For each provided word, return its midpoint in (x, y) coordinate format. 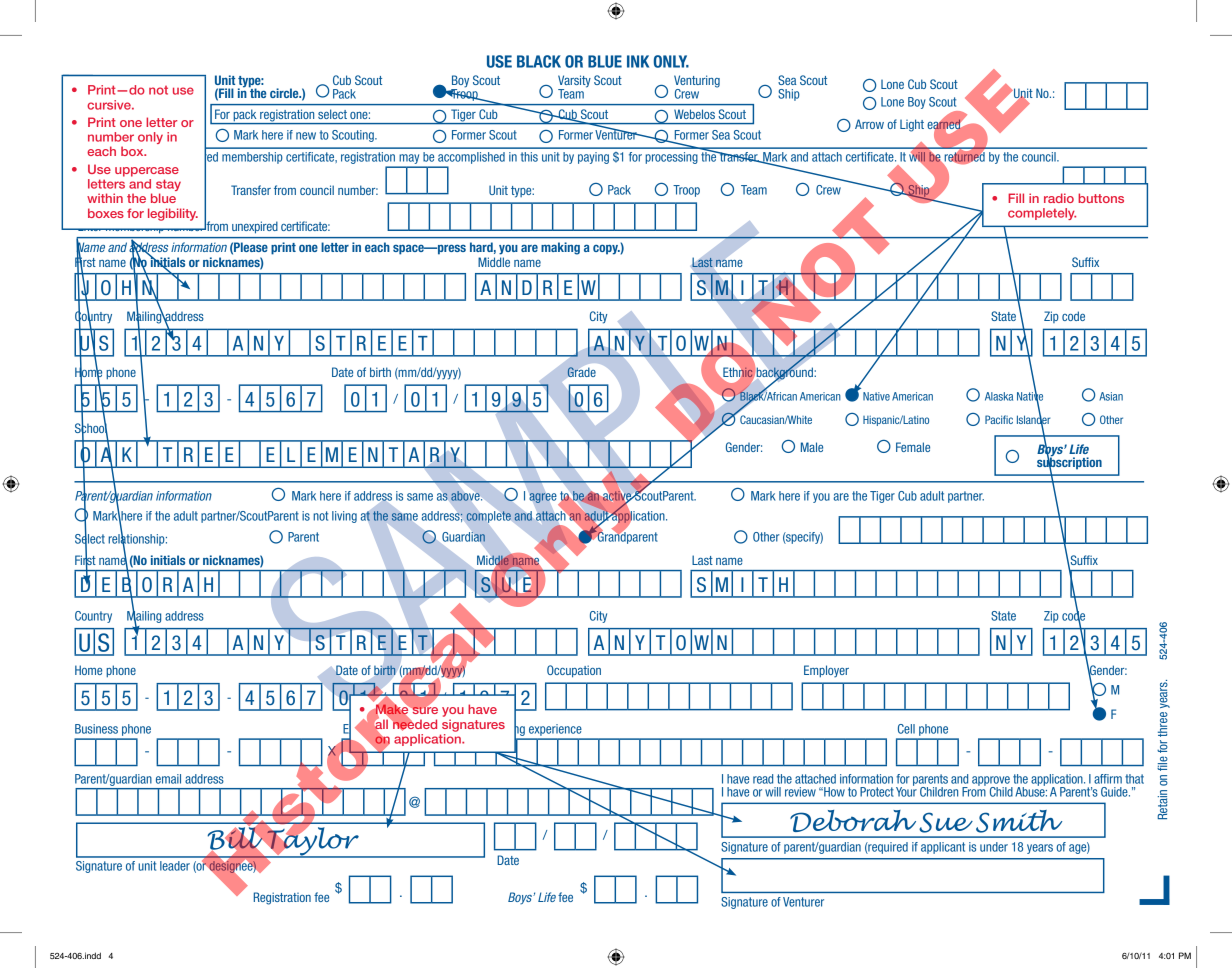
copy (606, 249)
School (91, 428)
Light (912, 125)
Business (96, 729)
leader (175, 866)
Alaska (999, 396)
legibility (173, 214)
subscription (1069, 463)
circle (285, 93)
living (344, 517)
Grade (581, 372)
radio (1059, 198)
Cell (906, 729)
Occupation (574, 671)
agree (543, 498)
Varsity (574, 82)
